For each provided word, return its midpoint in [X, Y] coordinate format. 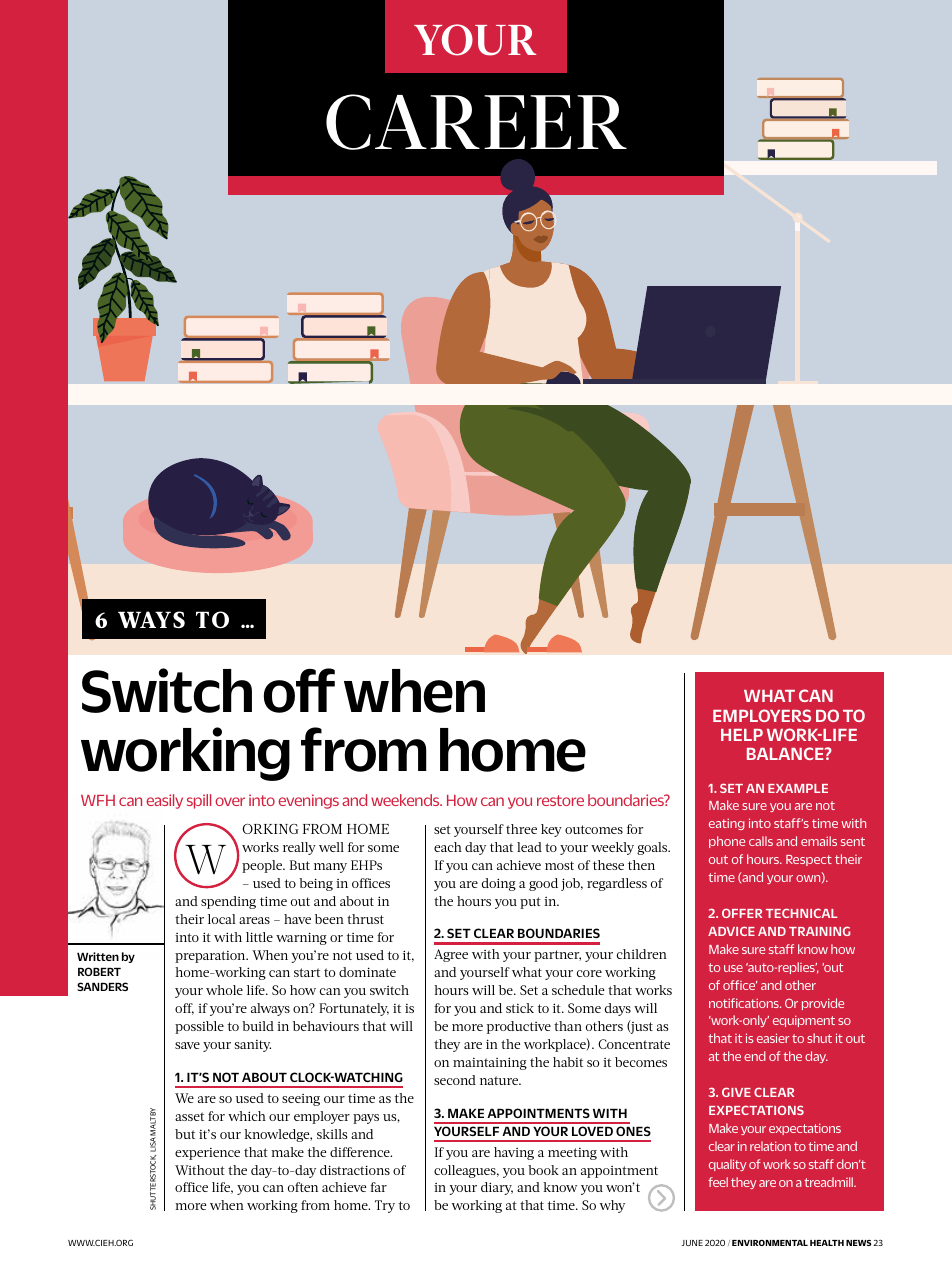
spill [199, 801]
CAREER [476, 122]
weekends [406, 800]
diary [497, 1188]
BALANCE [786, 753]
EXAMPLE [798, 788]
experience [207, 1154]
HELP [742, 735]
